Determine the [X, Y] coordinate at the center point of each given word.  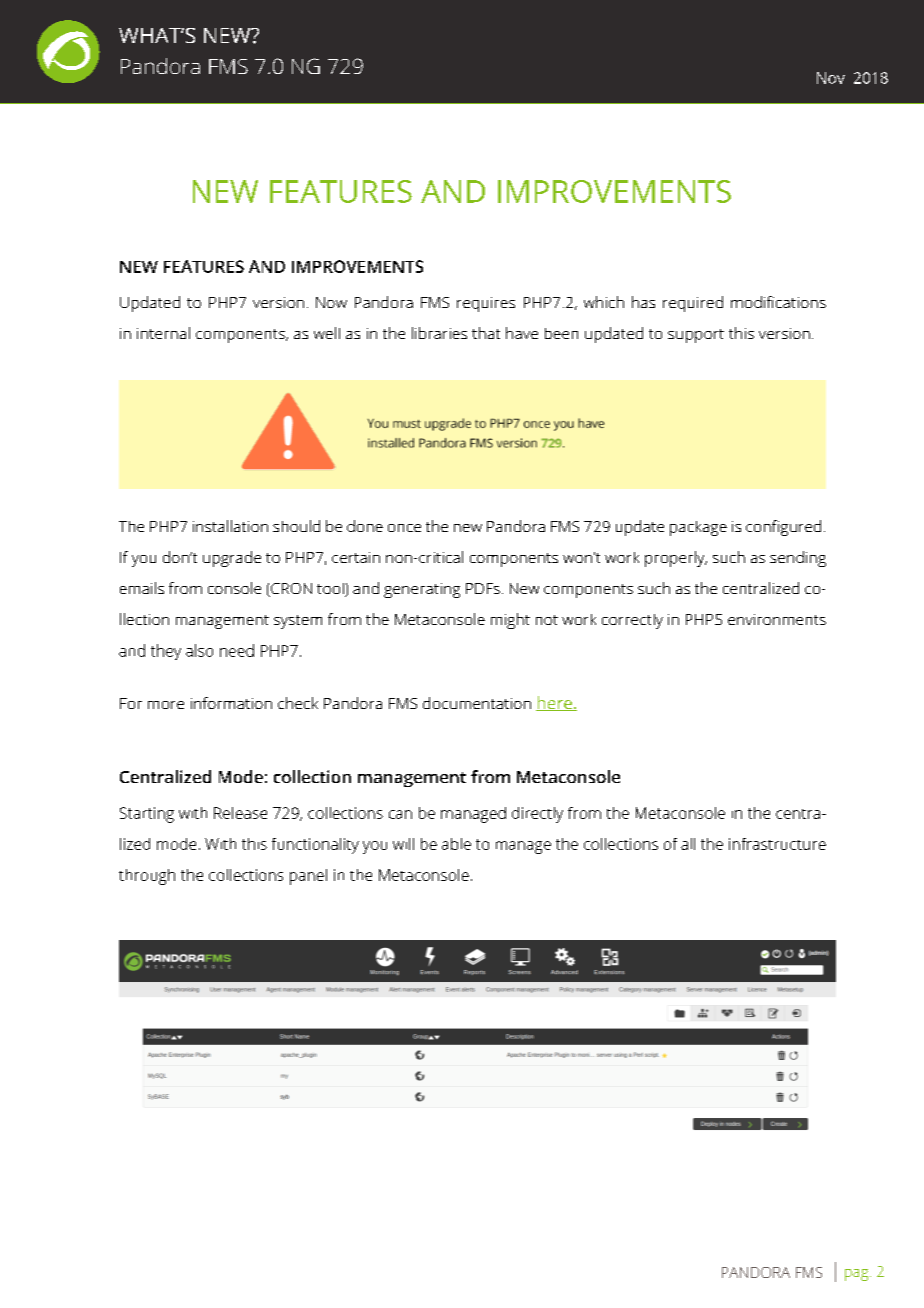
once [404, 528]
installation [230, 526]
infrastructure [777, 844]
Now [331, 302]
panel [308, 877]
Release [240, 813]
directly [537, 815]
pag [858, 1275]
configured [783, 528]
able [456, 844]
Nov [831, 78]
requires [486, 304]
